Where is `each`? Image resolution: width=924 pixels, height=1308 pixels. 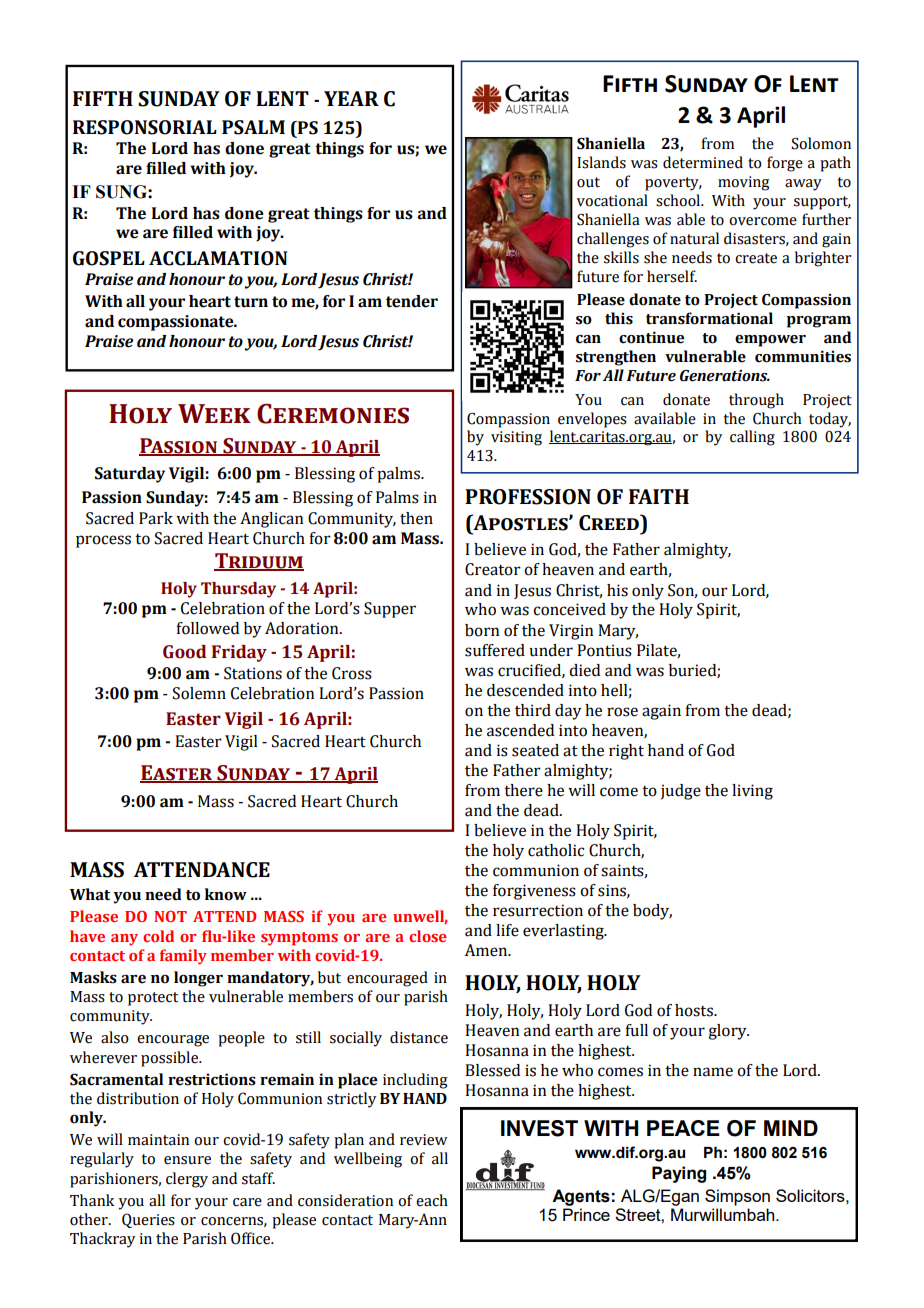 each is located at coordinates (432, 1200).
